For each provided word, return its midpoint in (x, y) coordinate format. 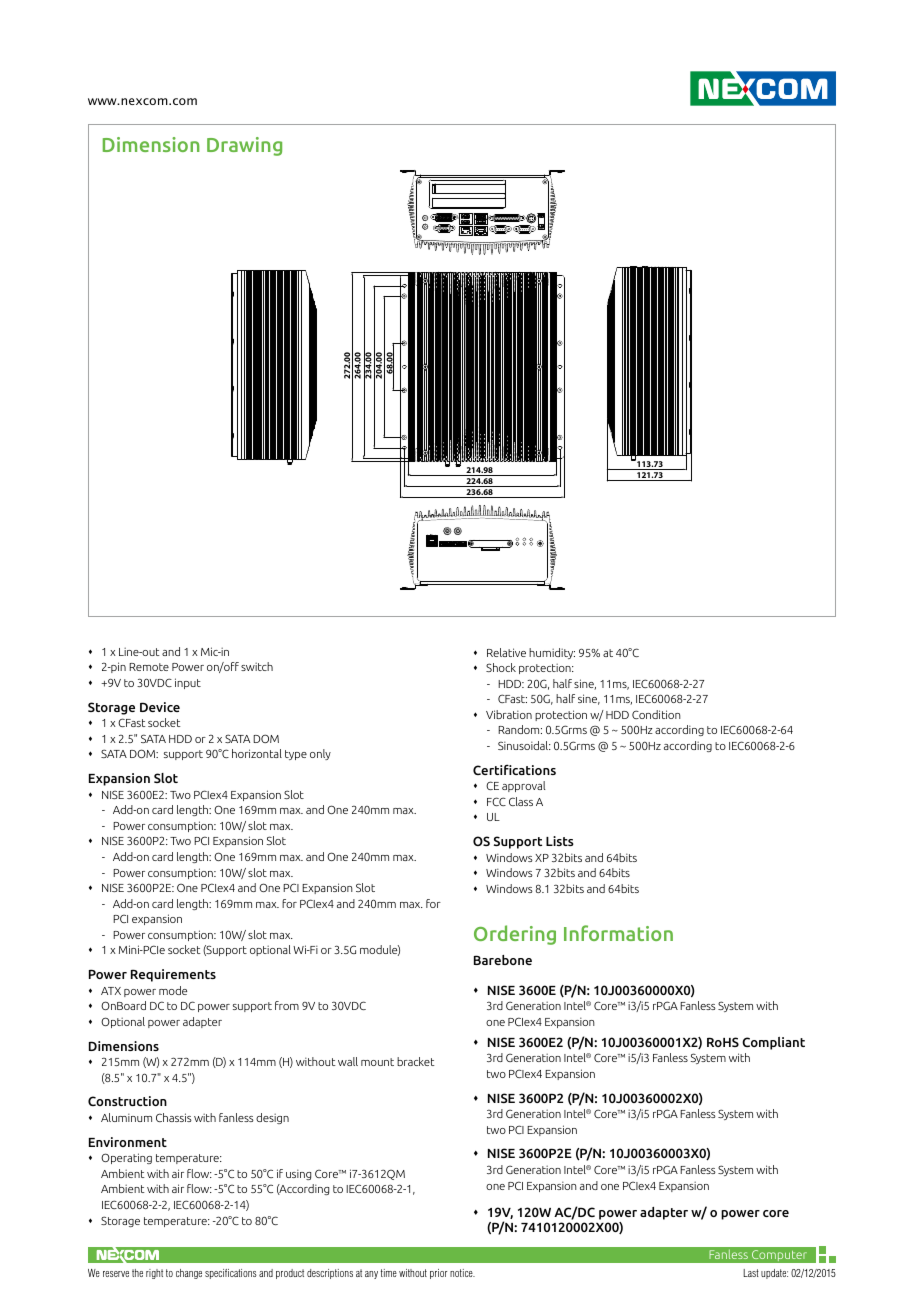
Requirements (173, 975)
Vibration (509, 714)
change (189, 1274)
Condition (656, 714)
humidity (552, 653)
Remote (149, 667)
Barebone (503, 960)
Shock (501, 667)
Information (618, 933)
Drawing (244, 146)
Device (160, 707)
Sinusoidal (524, 745)
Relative (506, 652)
